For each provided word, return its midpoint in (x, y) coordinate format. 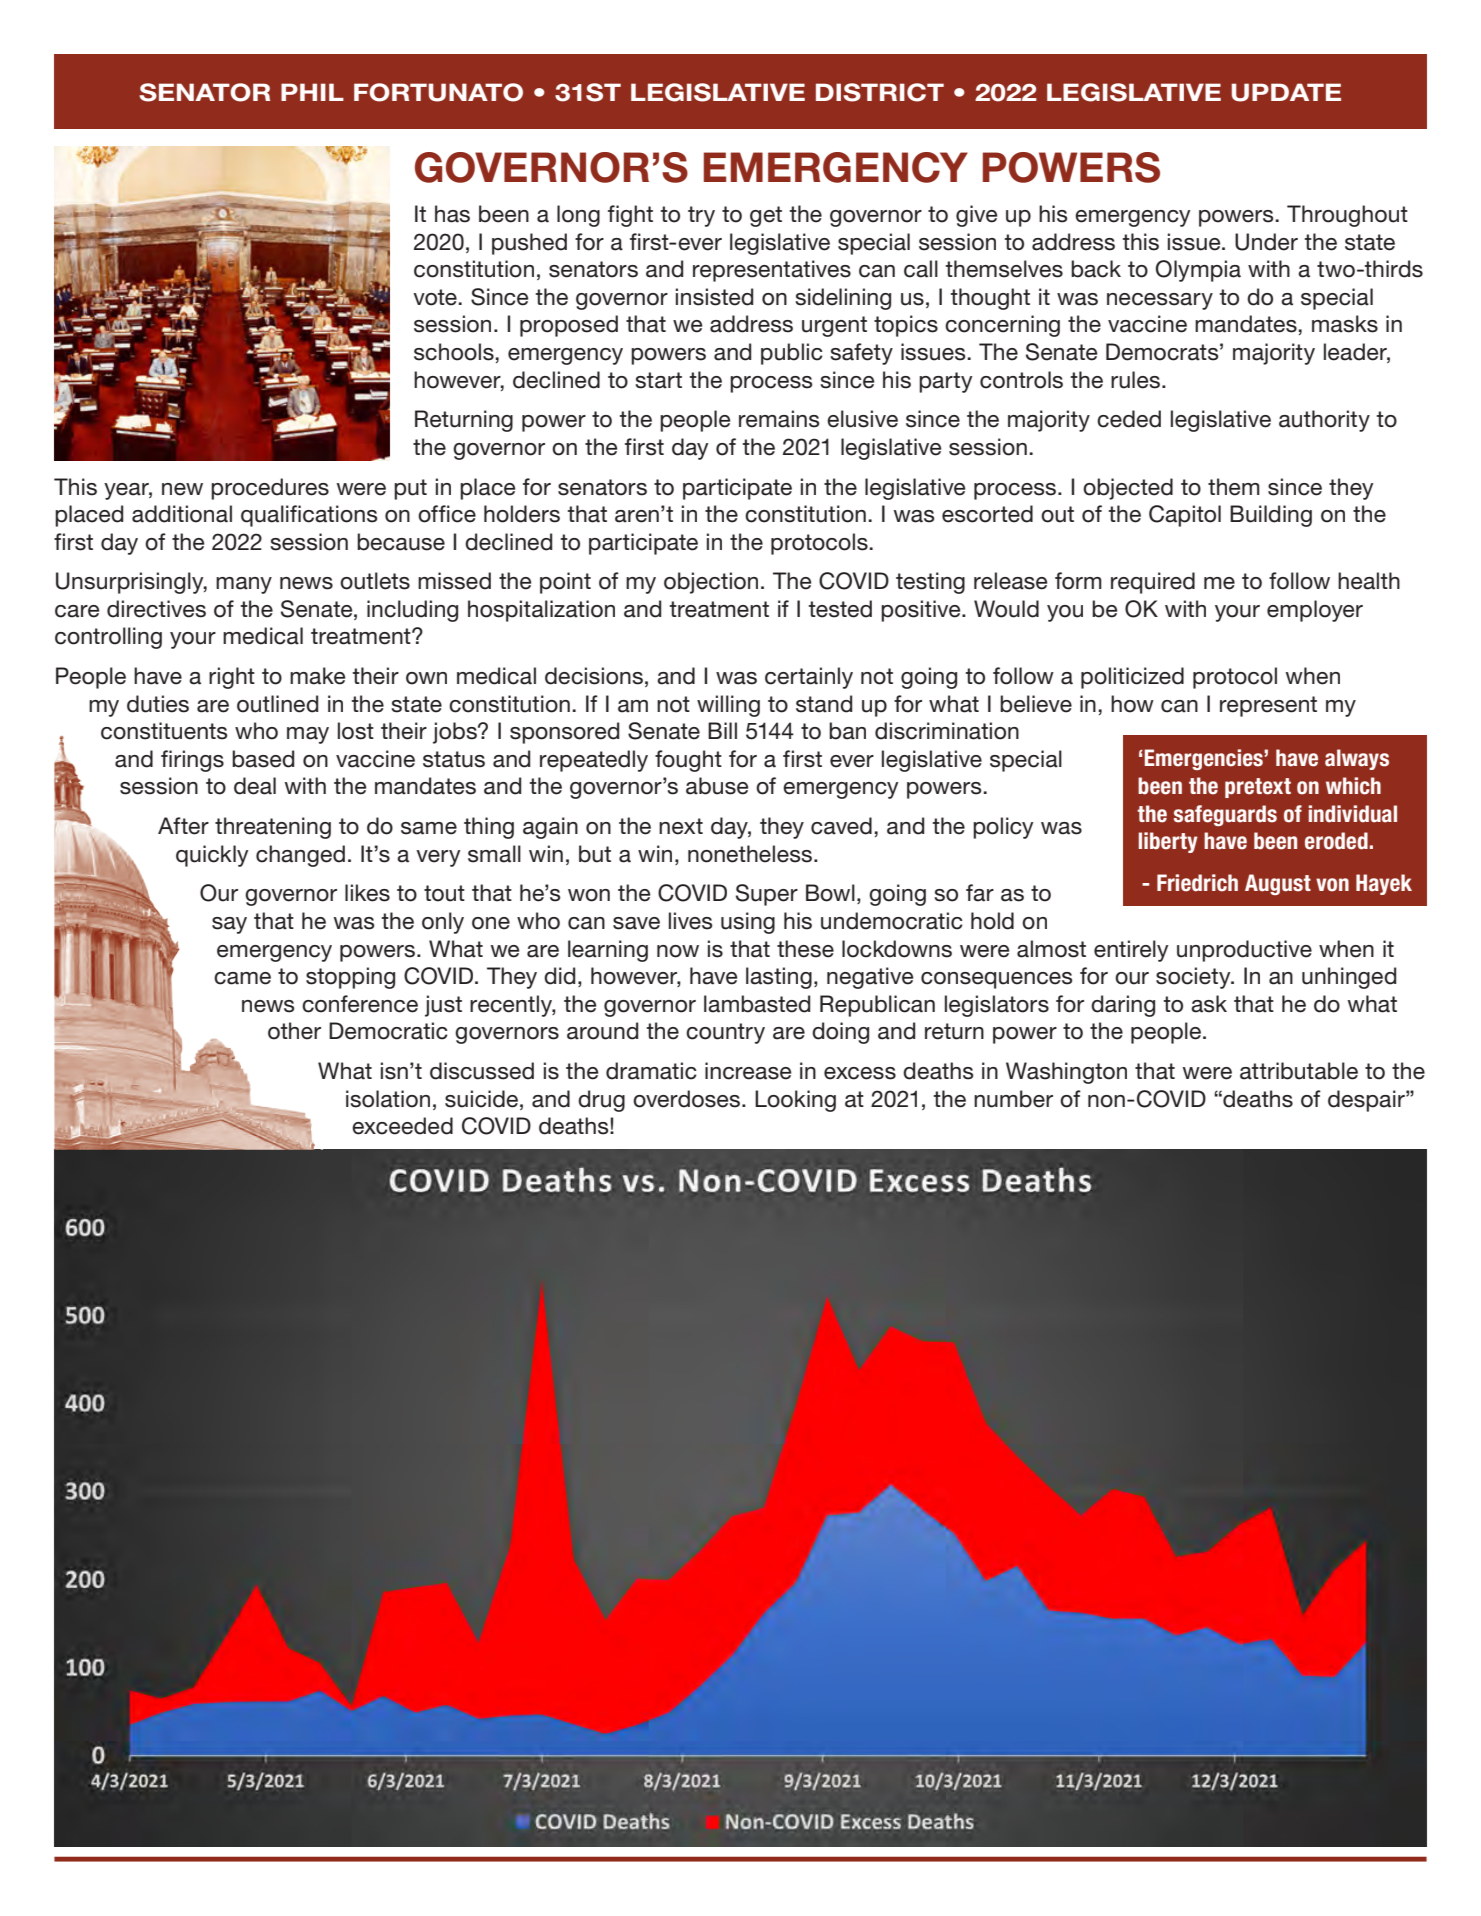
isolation (388, 1099)
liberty (1168, 842)
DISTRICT (880, 92)
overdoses (688, 1099)
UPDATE (1286, 92)
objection (711, 583)
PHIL (312, 92)
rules (1135, 380)
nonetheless (751, 854)
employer (1315, 611)
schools (454, 352)
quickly (212, 856)
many (244, 585)
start (658, 380)
